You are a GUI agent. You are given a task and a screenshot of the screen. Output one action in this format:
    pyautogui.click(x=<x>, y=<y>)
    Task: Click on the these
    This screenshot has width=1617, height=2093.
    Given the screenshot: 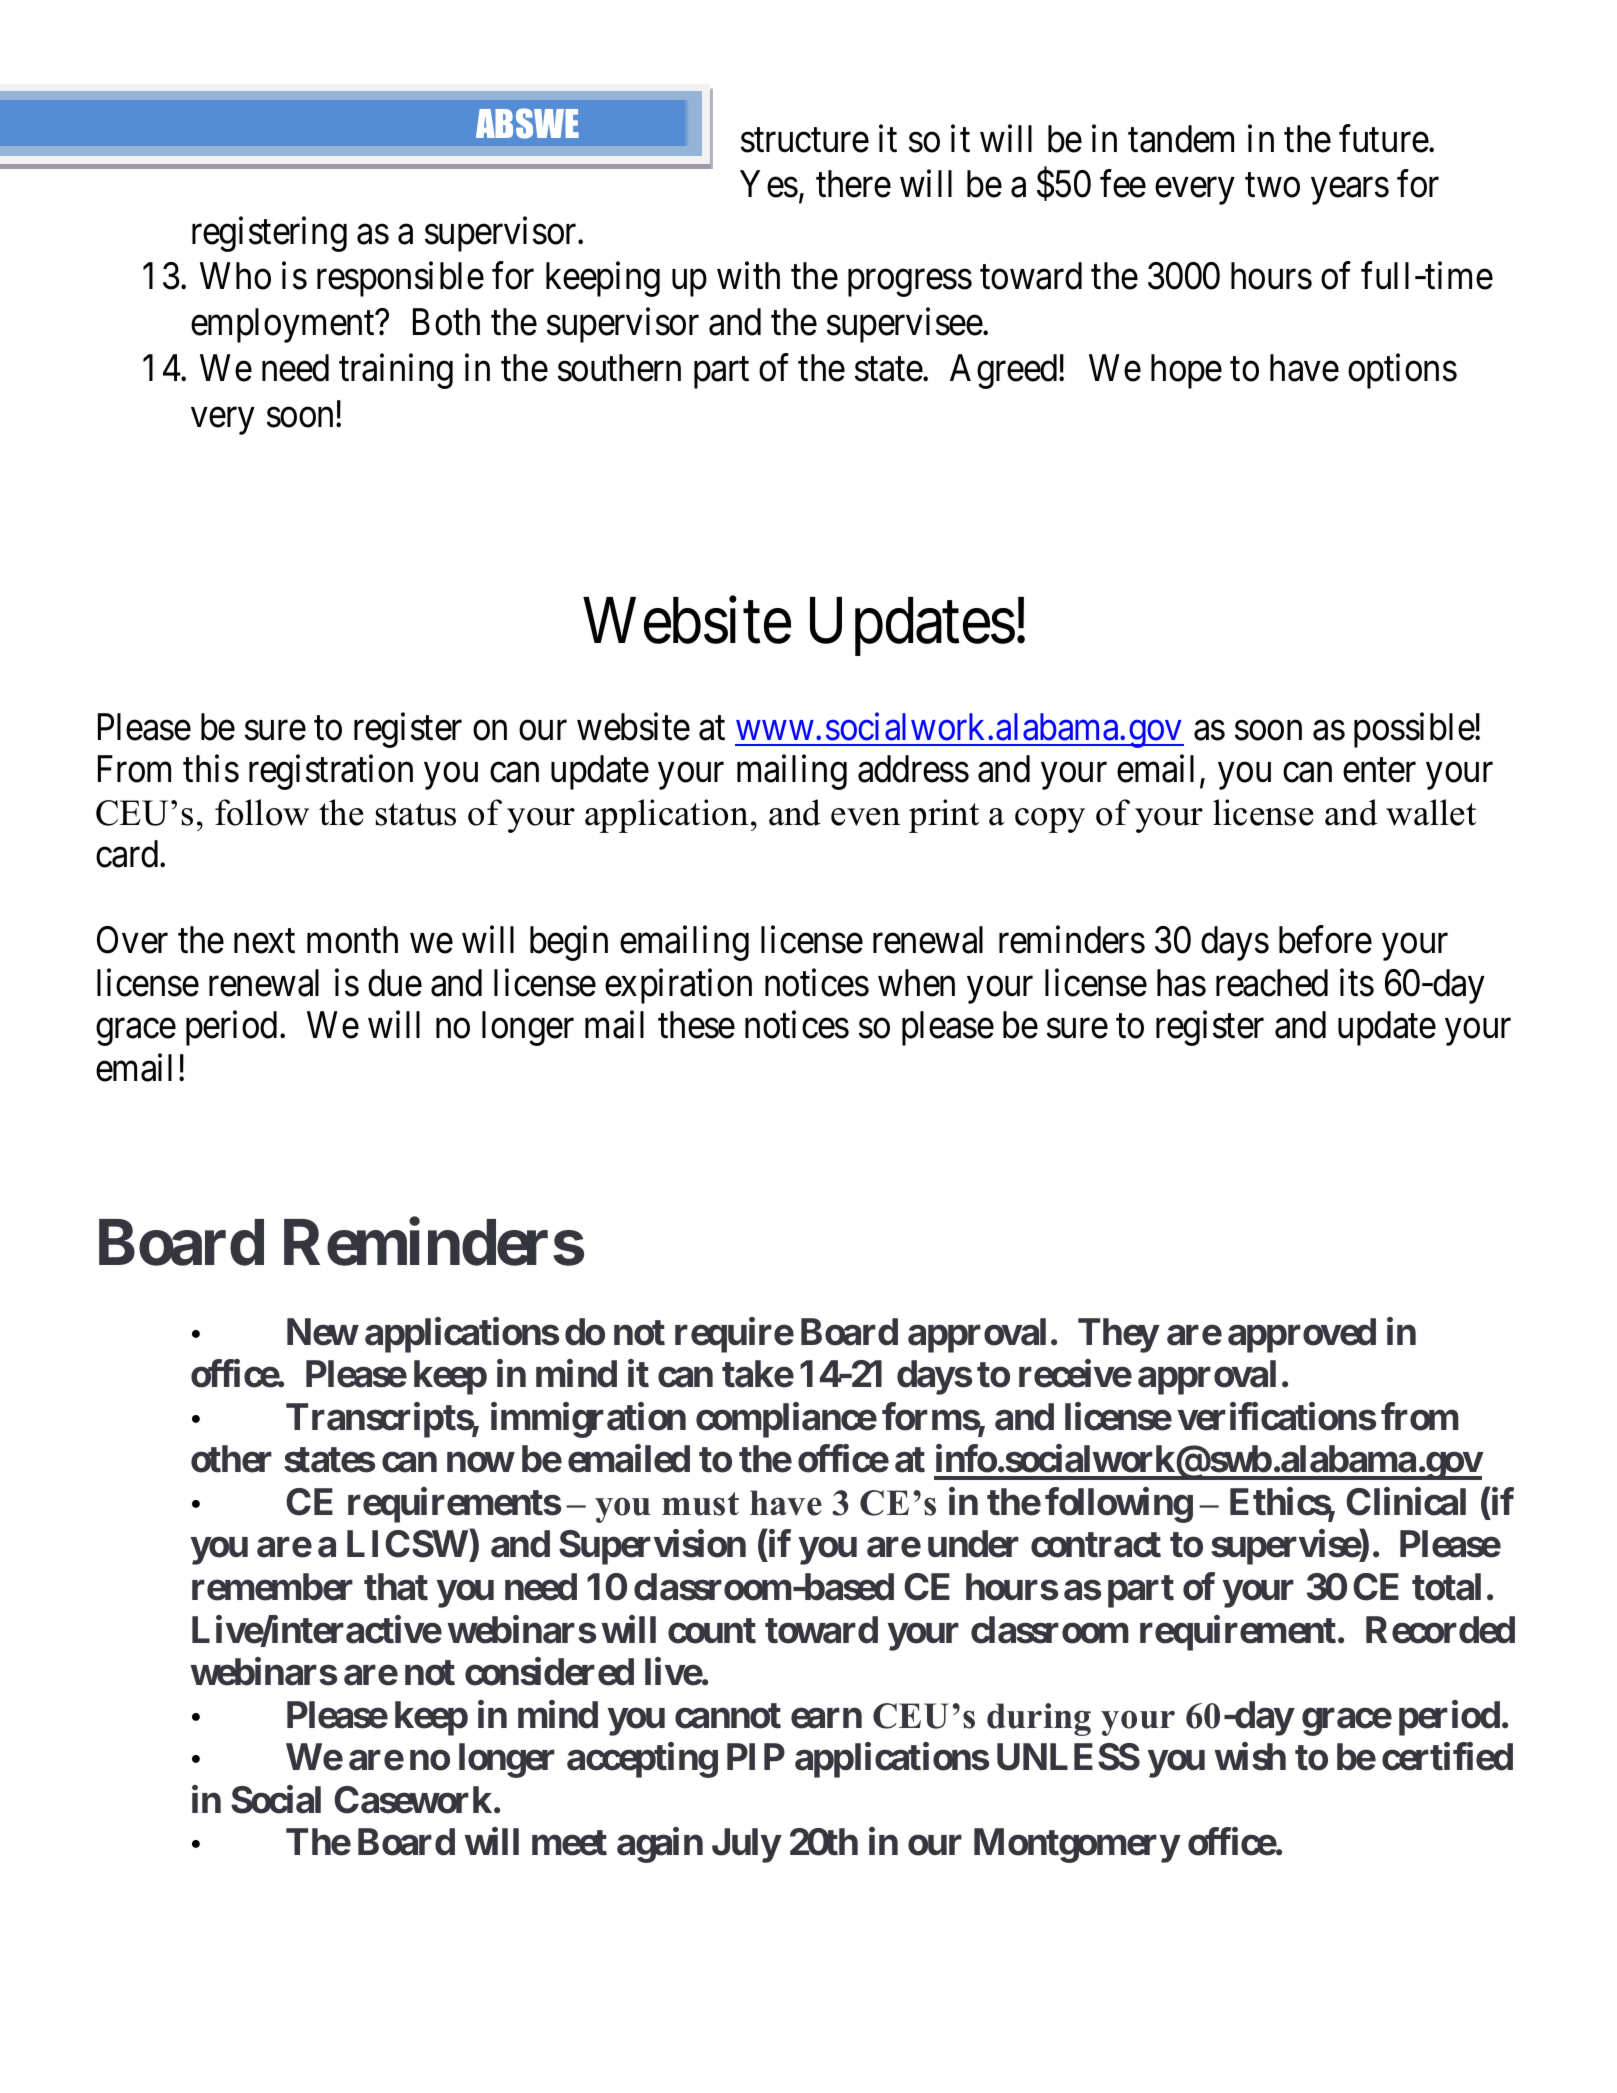 What is the action you would take?
    pyautogui.click(x=696, y=1025)
